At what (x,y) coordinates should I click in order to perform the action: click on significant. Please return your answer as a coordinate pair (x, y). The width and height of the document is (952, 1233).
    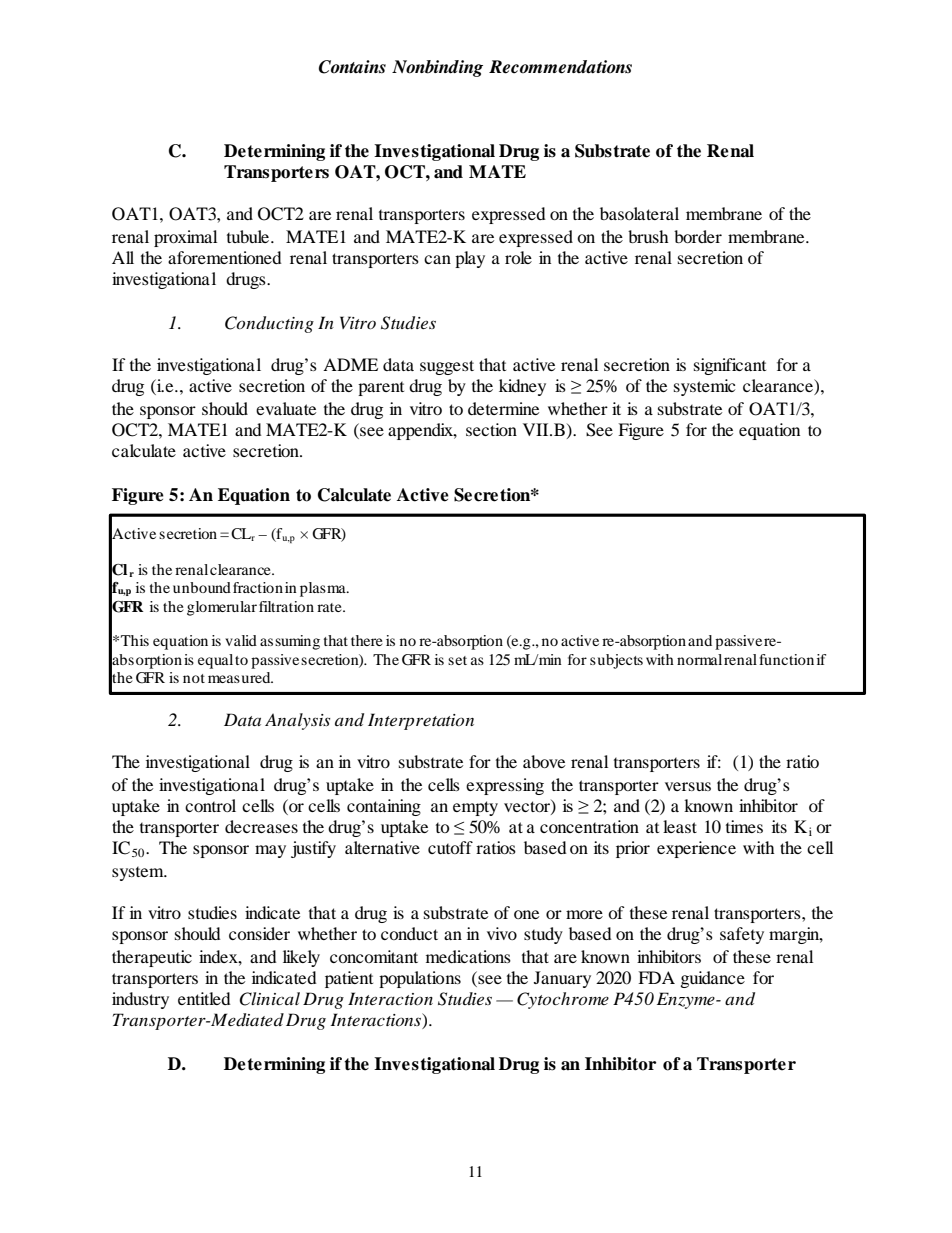
    Looking at the image, I should click on (730, 366).
